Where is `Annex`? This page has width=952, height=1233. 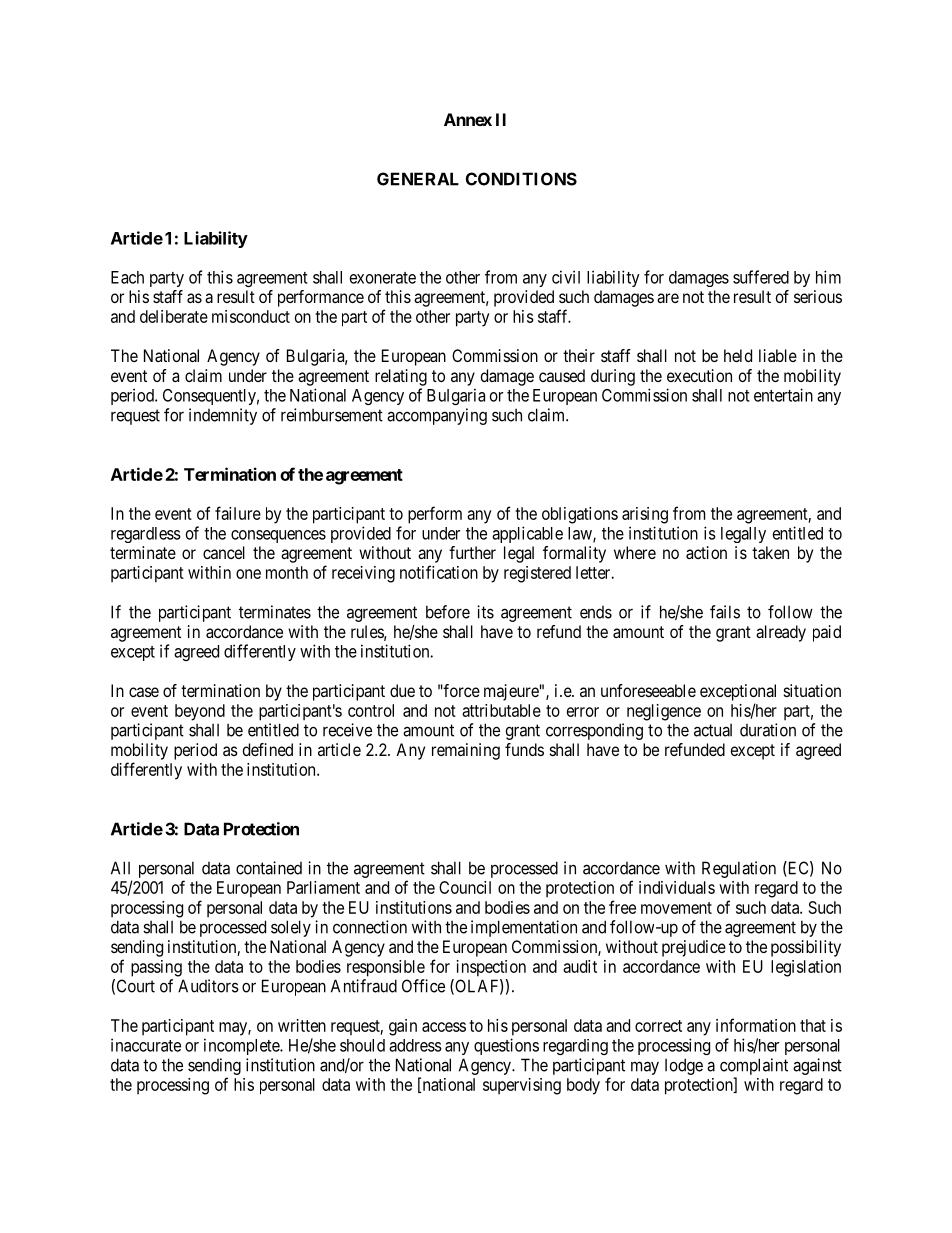
Annex is located at coordinates (468, 119).
